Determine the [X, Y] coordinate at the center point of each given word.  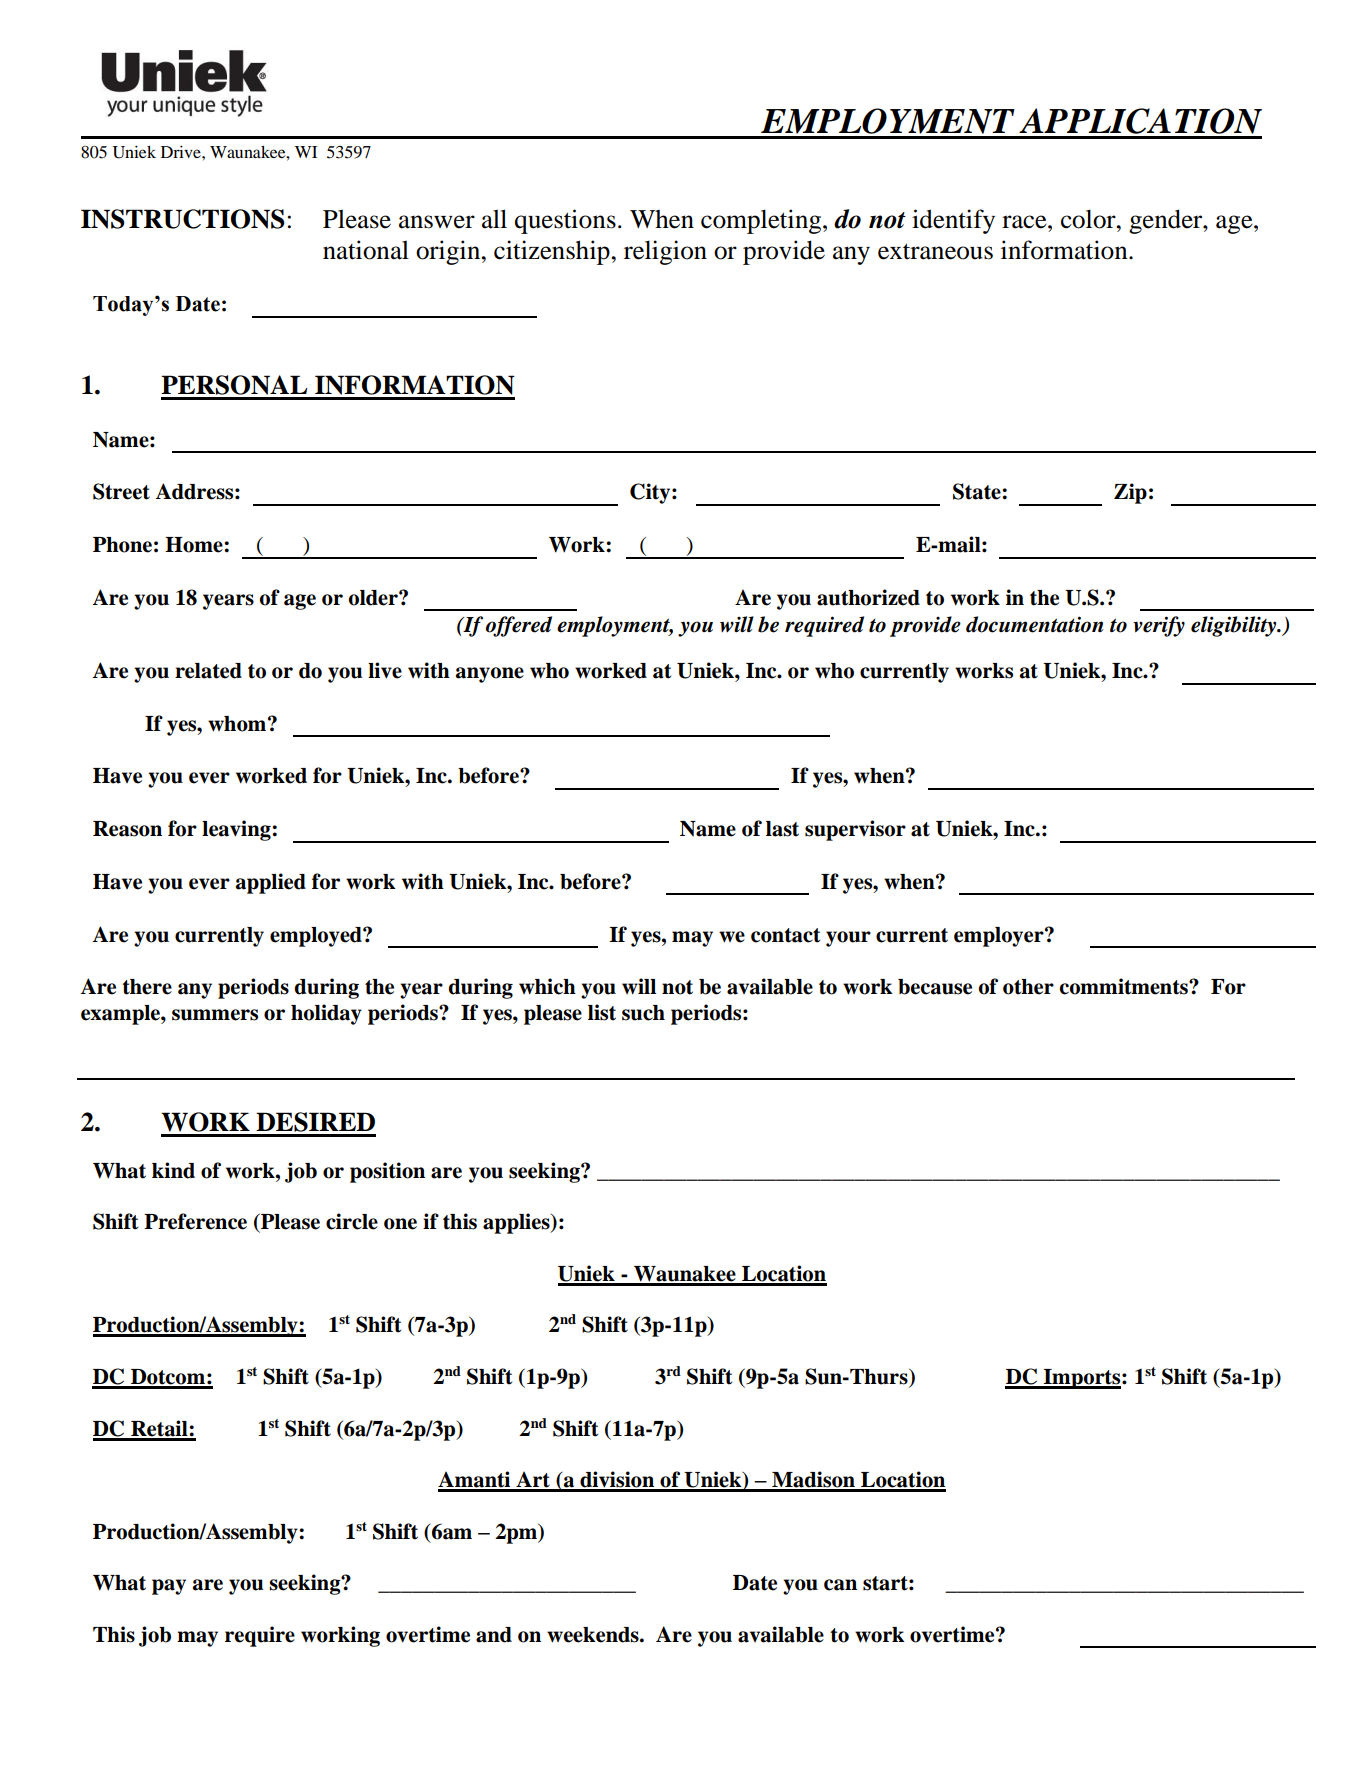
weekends [594, 1635]
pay [169, 1587]
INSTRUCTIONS [183, 219]
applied [271, 883]
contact [785, 935]
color [1089, 219]
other [1028, 987]
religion [665, 252]
